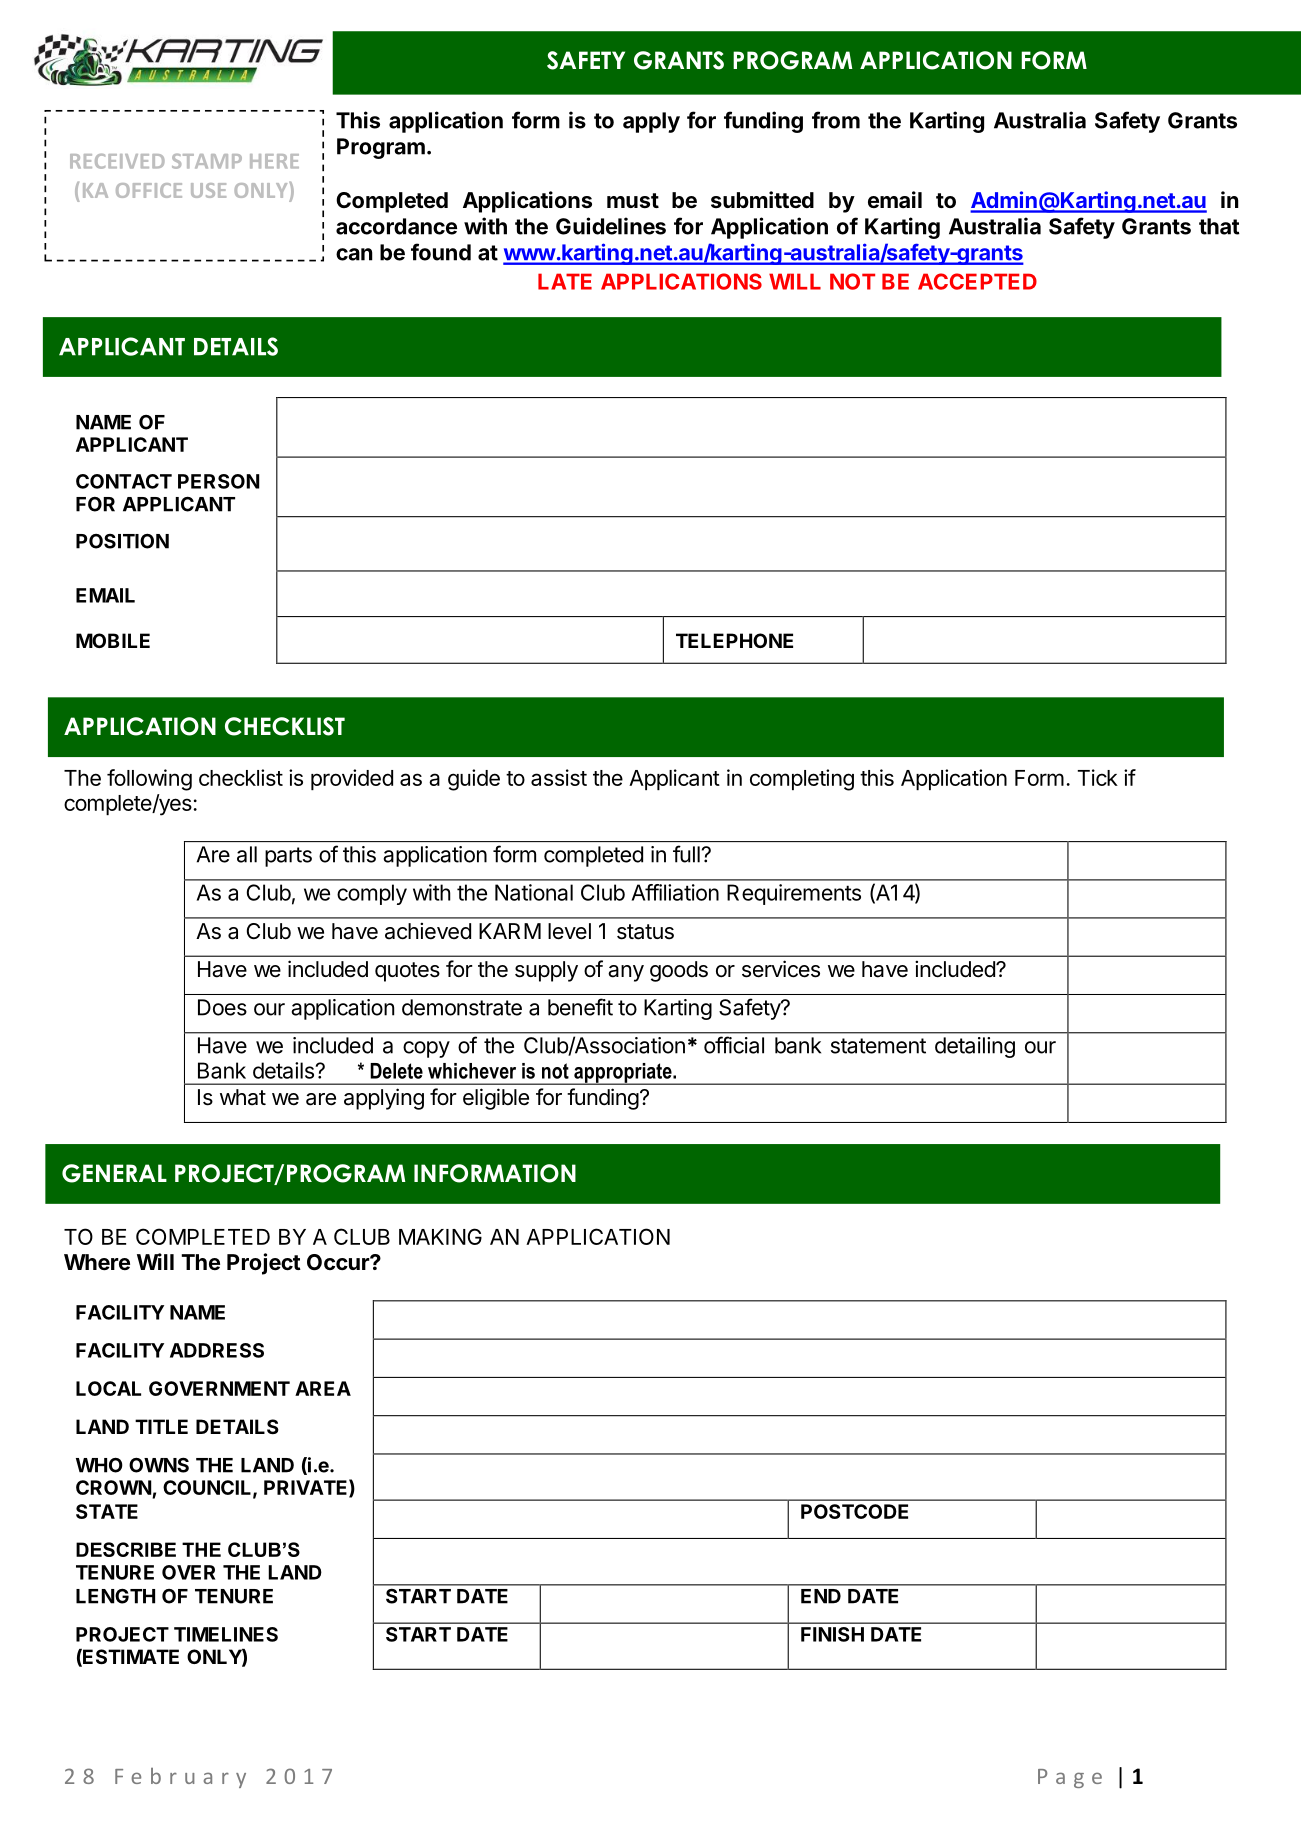  I want to click on that, so click(1219, 226).
